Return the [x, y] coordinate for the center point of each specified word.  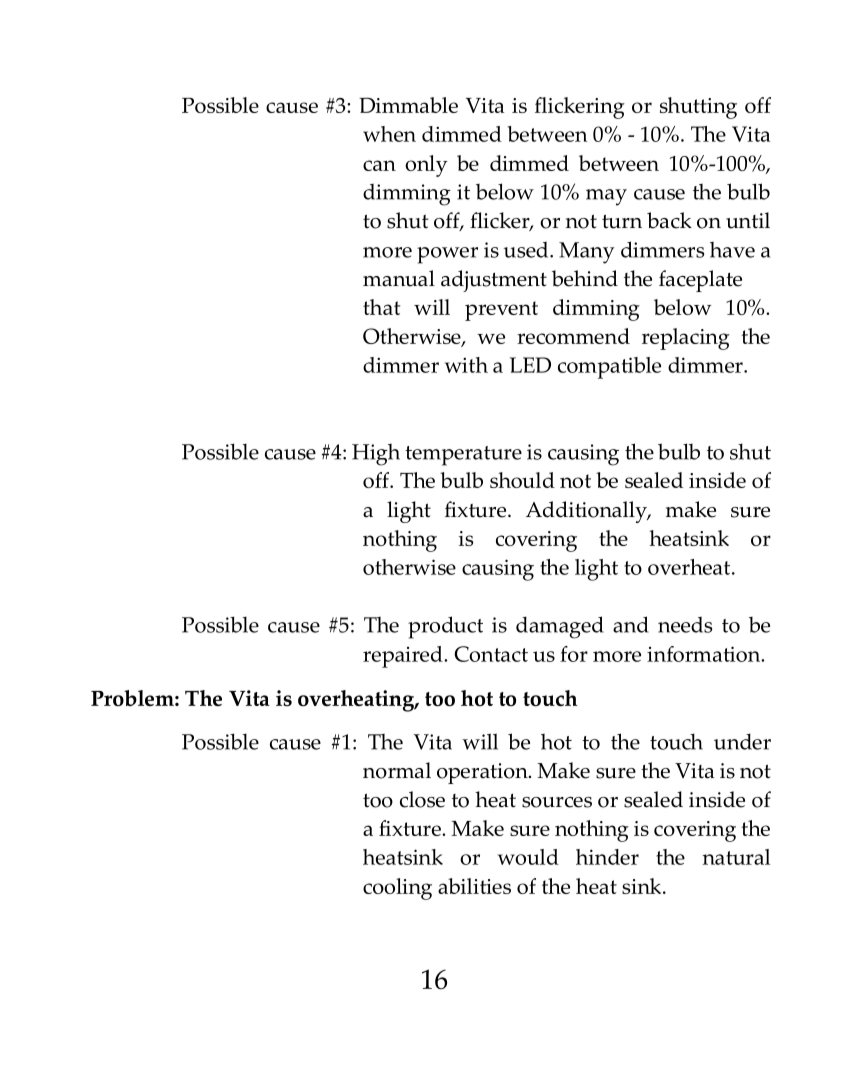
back [669, 220]
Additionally [587, 512]
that [382, 307]
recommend [573, 336]
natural [736, 857]
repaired [404, 657]
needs [685, 625]
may [606, 197]
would [528, 857]
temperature [463, 456]
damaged [560, 627]
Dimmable [408, 105]
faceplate [700, 281]
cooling [397, 889]
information [705, 654]
